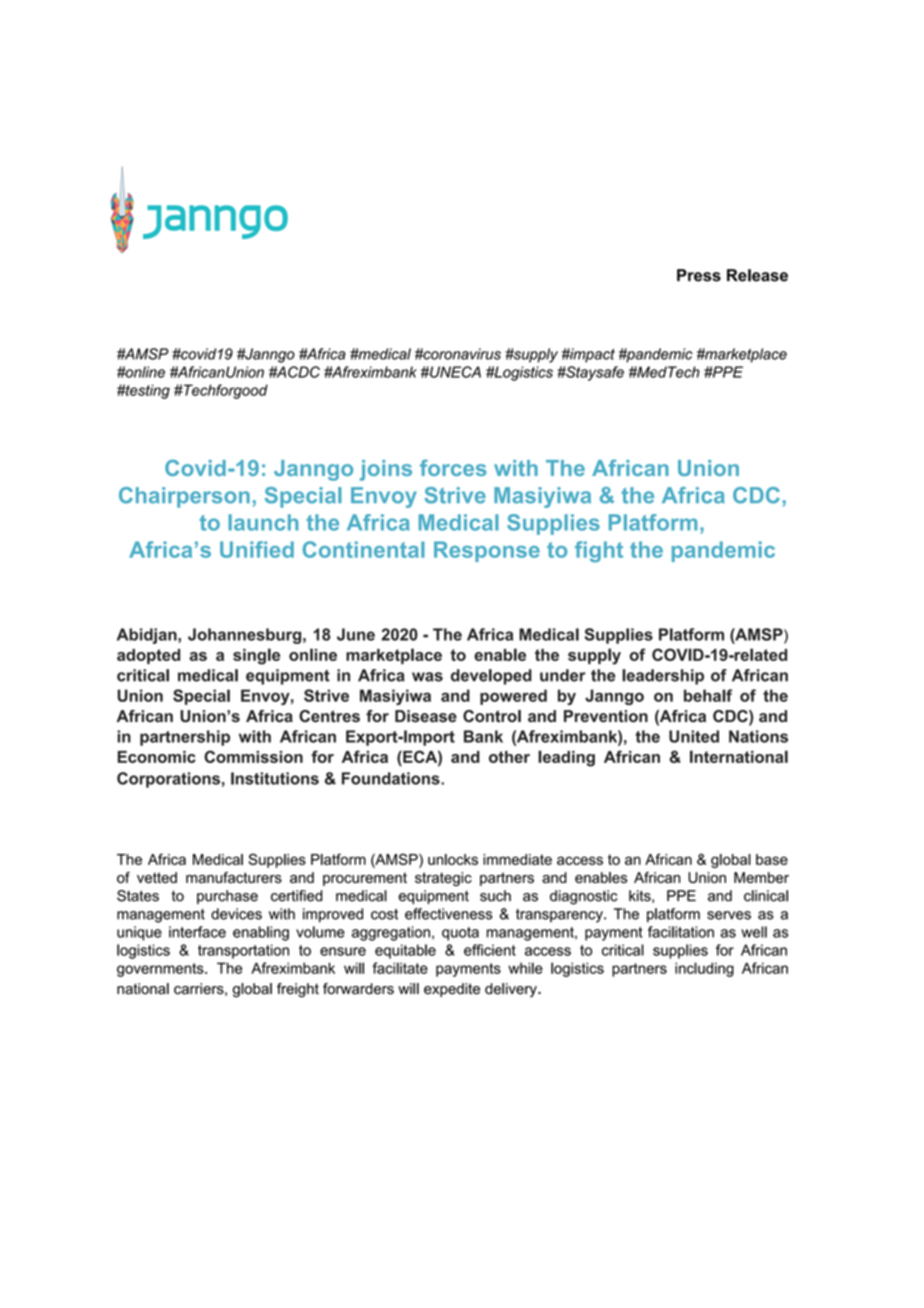 This screenshot has height=1308, width=924. What do you see at coordinates (452, 990) in the screenshot?
I see `expedite` at bounding box center [452, 990].
